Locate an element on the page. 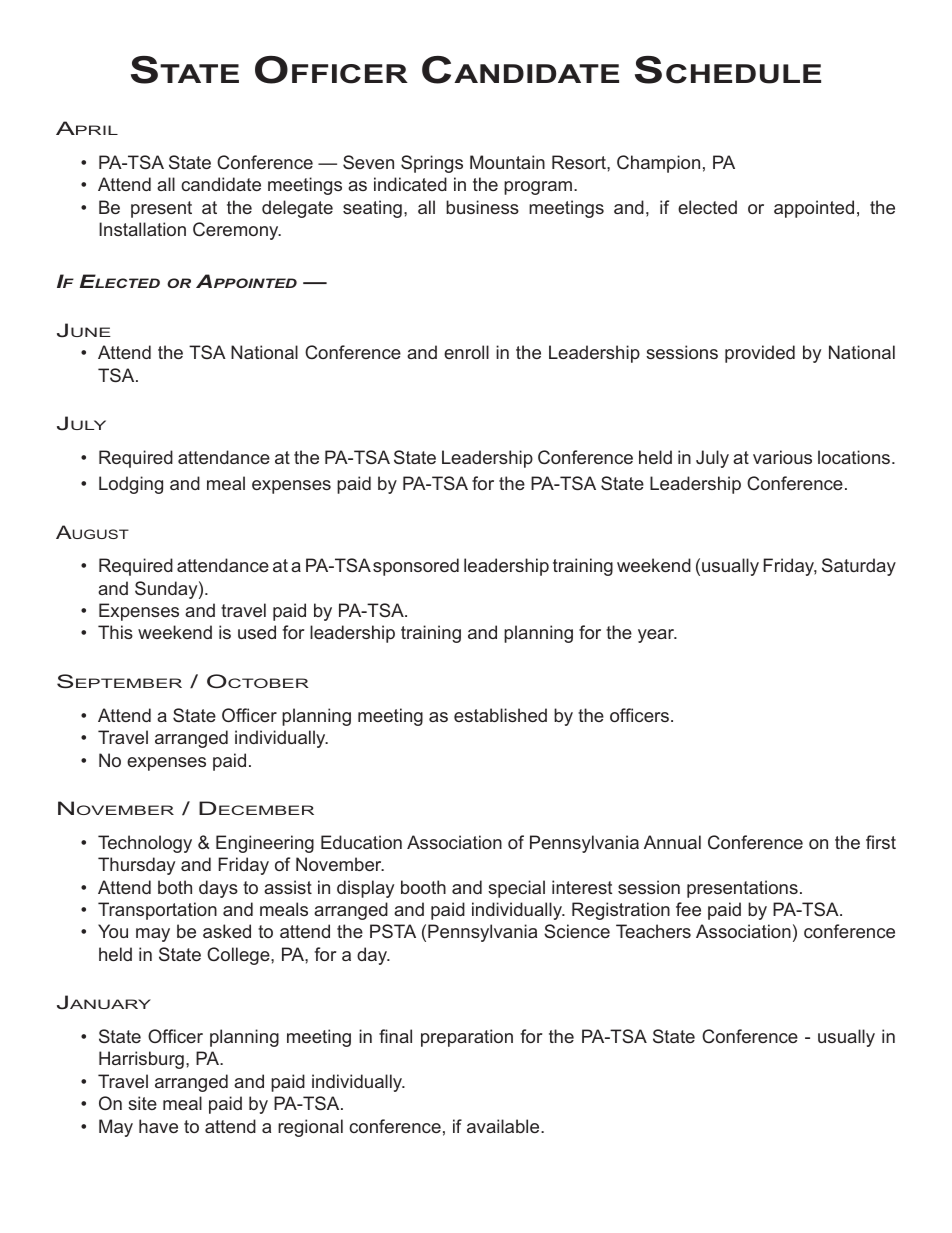  Champion is located at coordinates (658, 164).
